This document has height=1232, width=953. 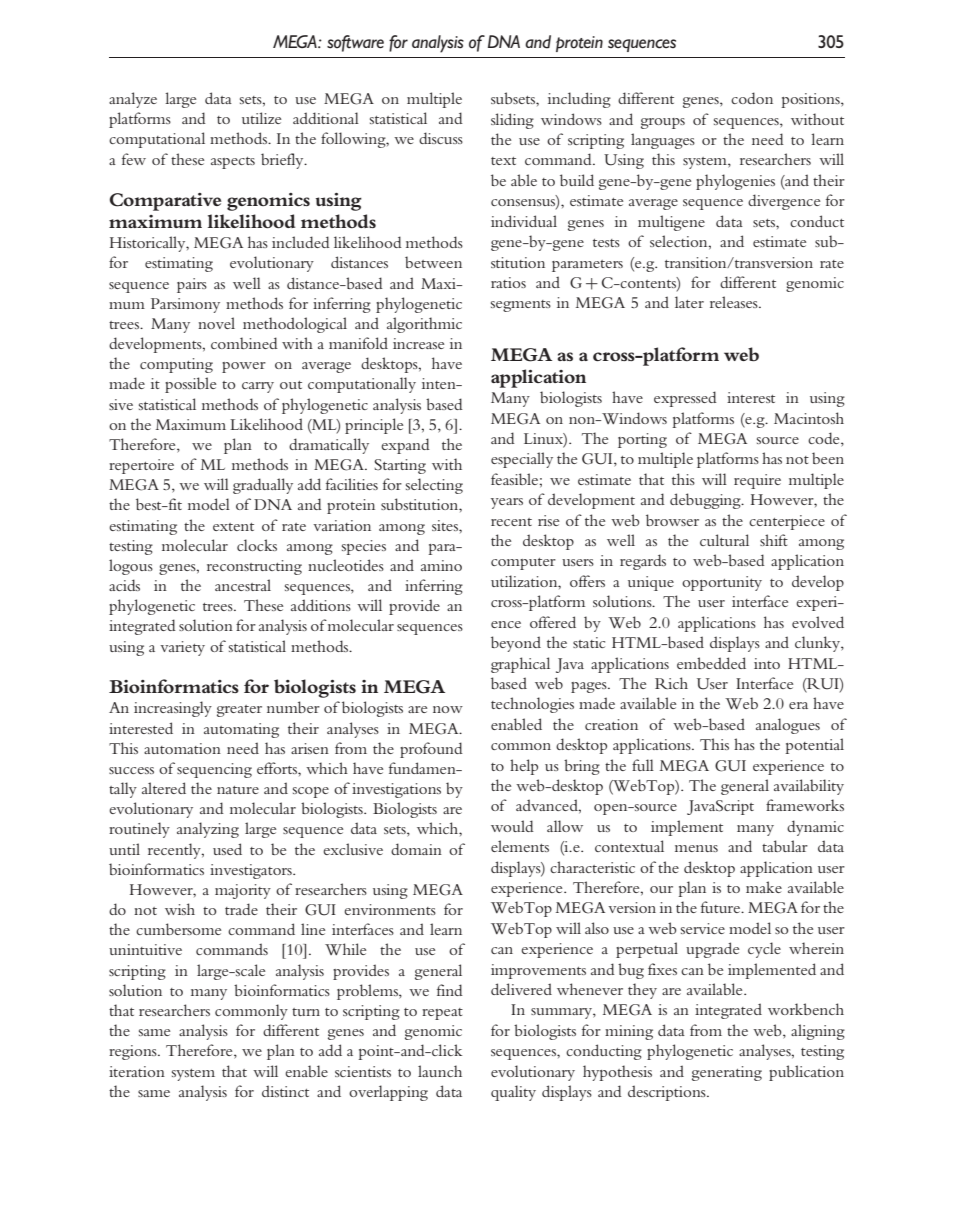 I want to click on would, so click(x=512, y=826).
